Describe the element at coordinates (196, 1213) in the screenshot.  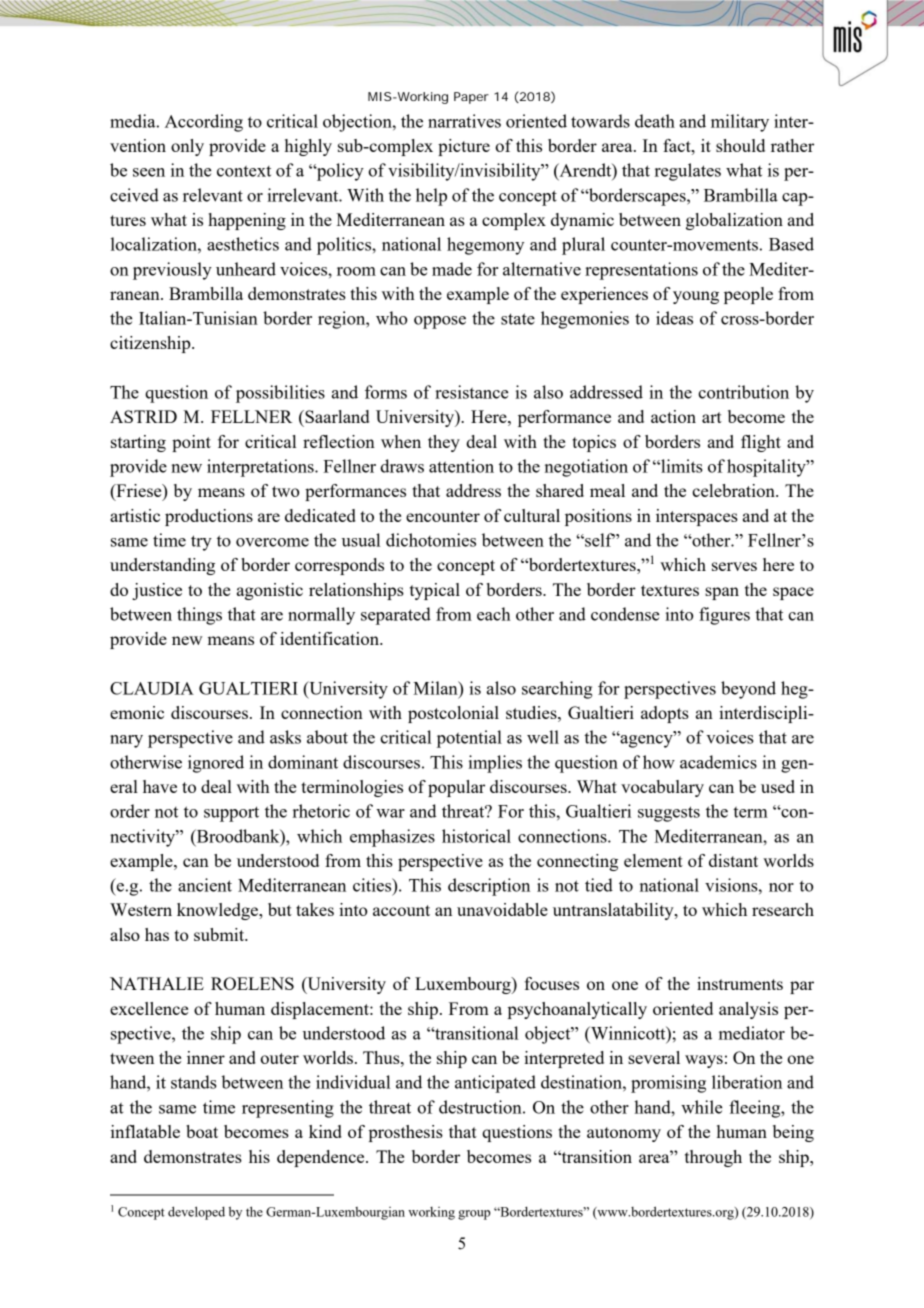
I see `developed` at that location.
